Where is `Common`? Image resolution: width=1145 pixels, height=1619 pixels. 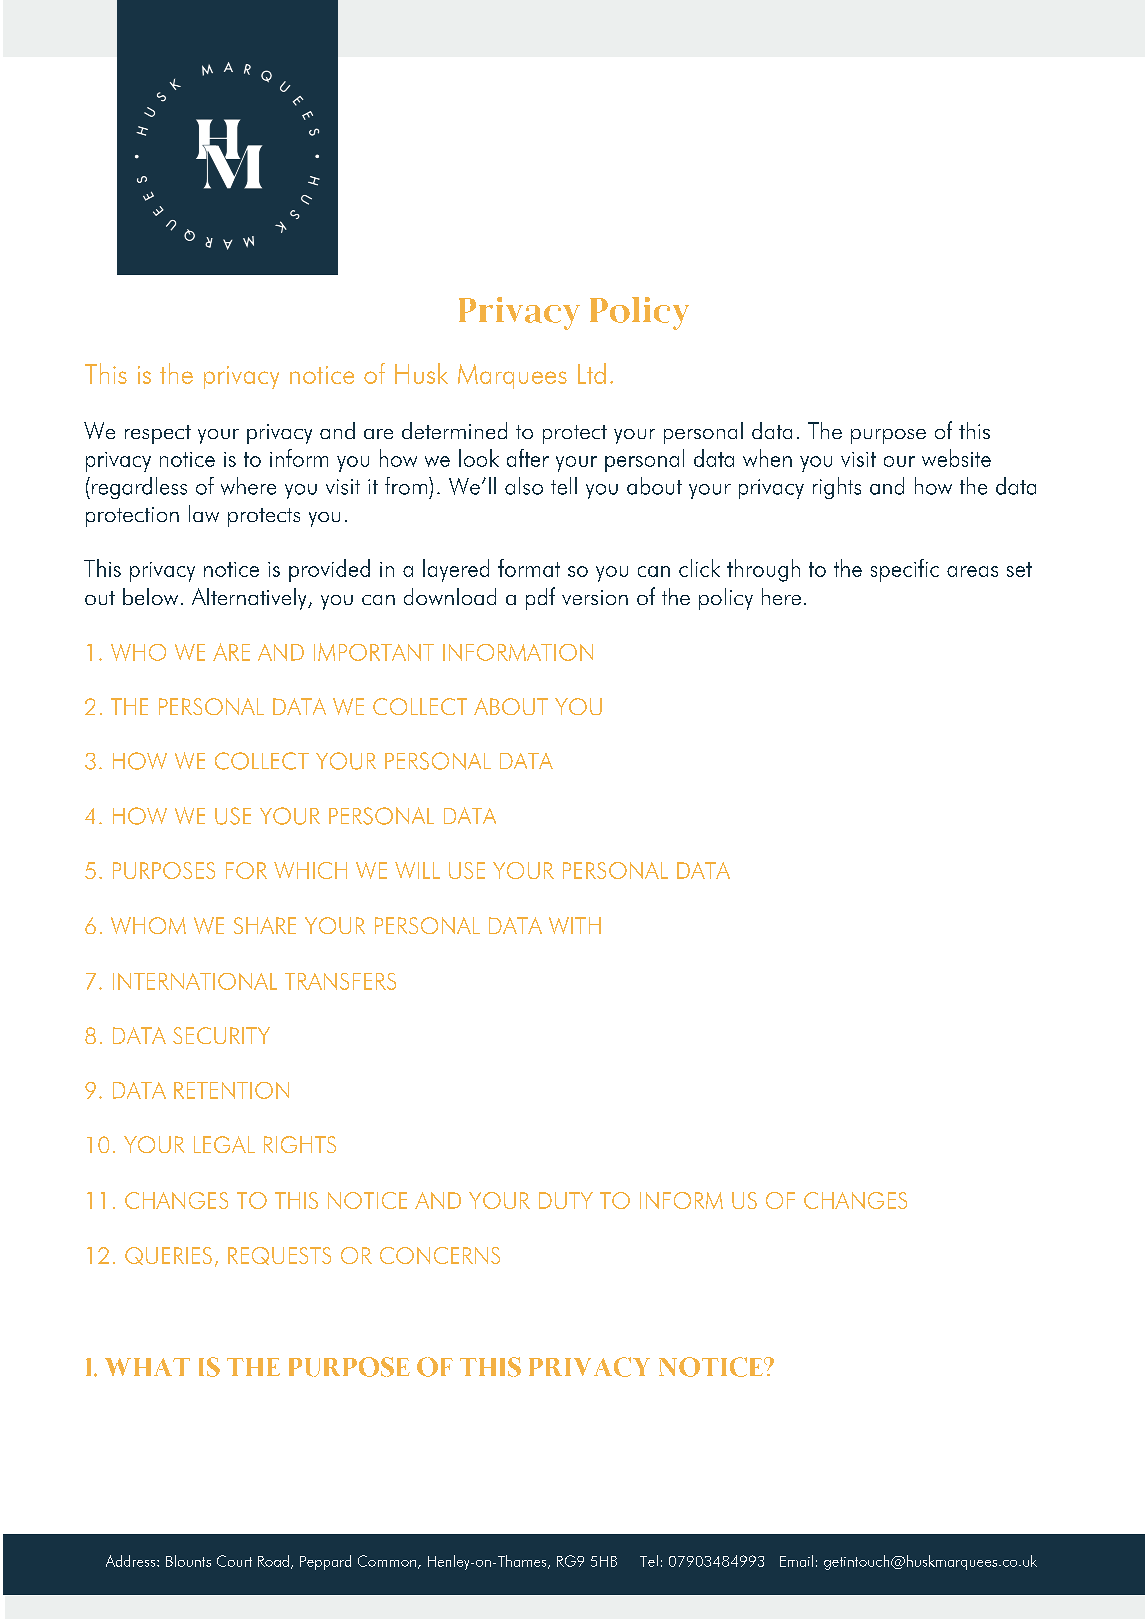
Common is located at coordinates (388, 1562).
